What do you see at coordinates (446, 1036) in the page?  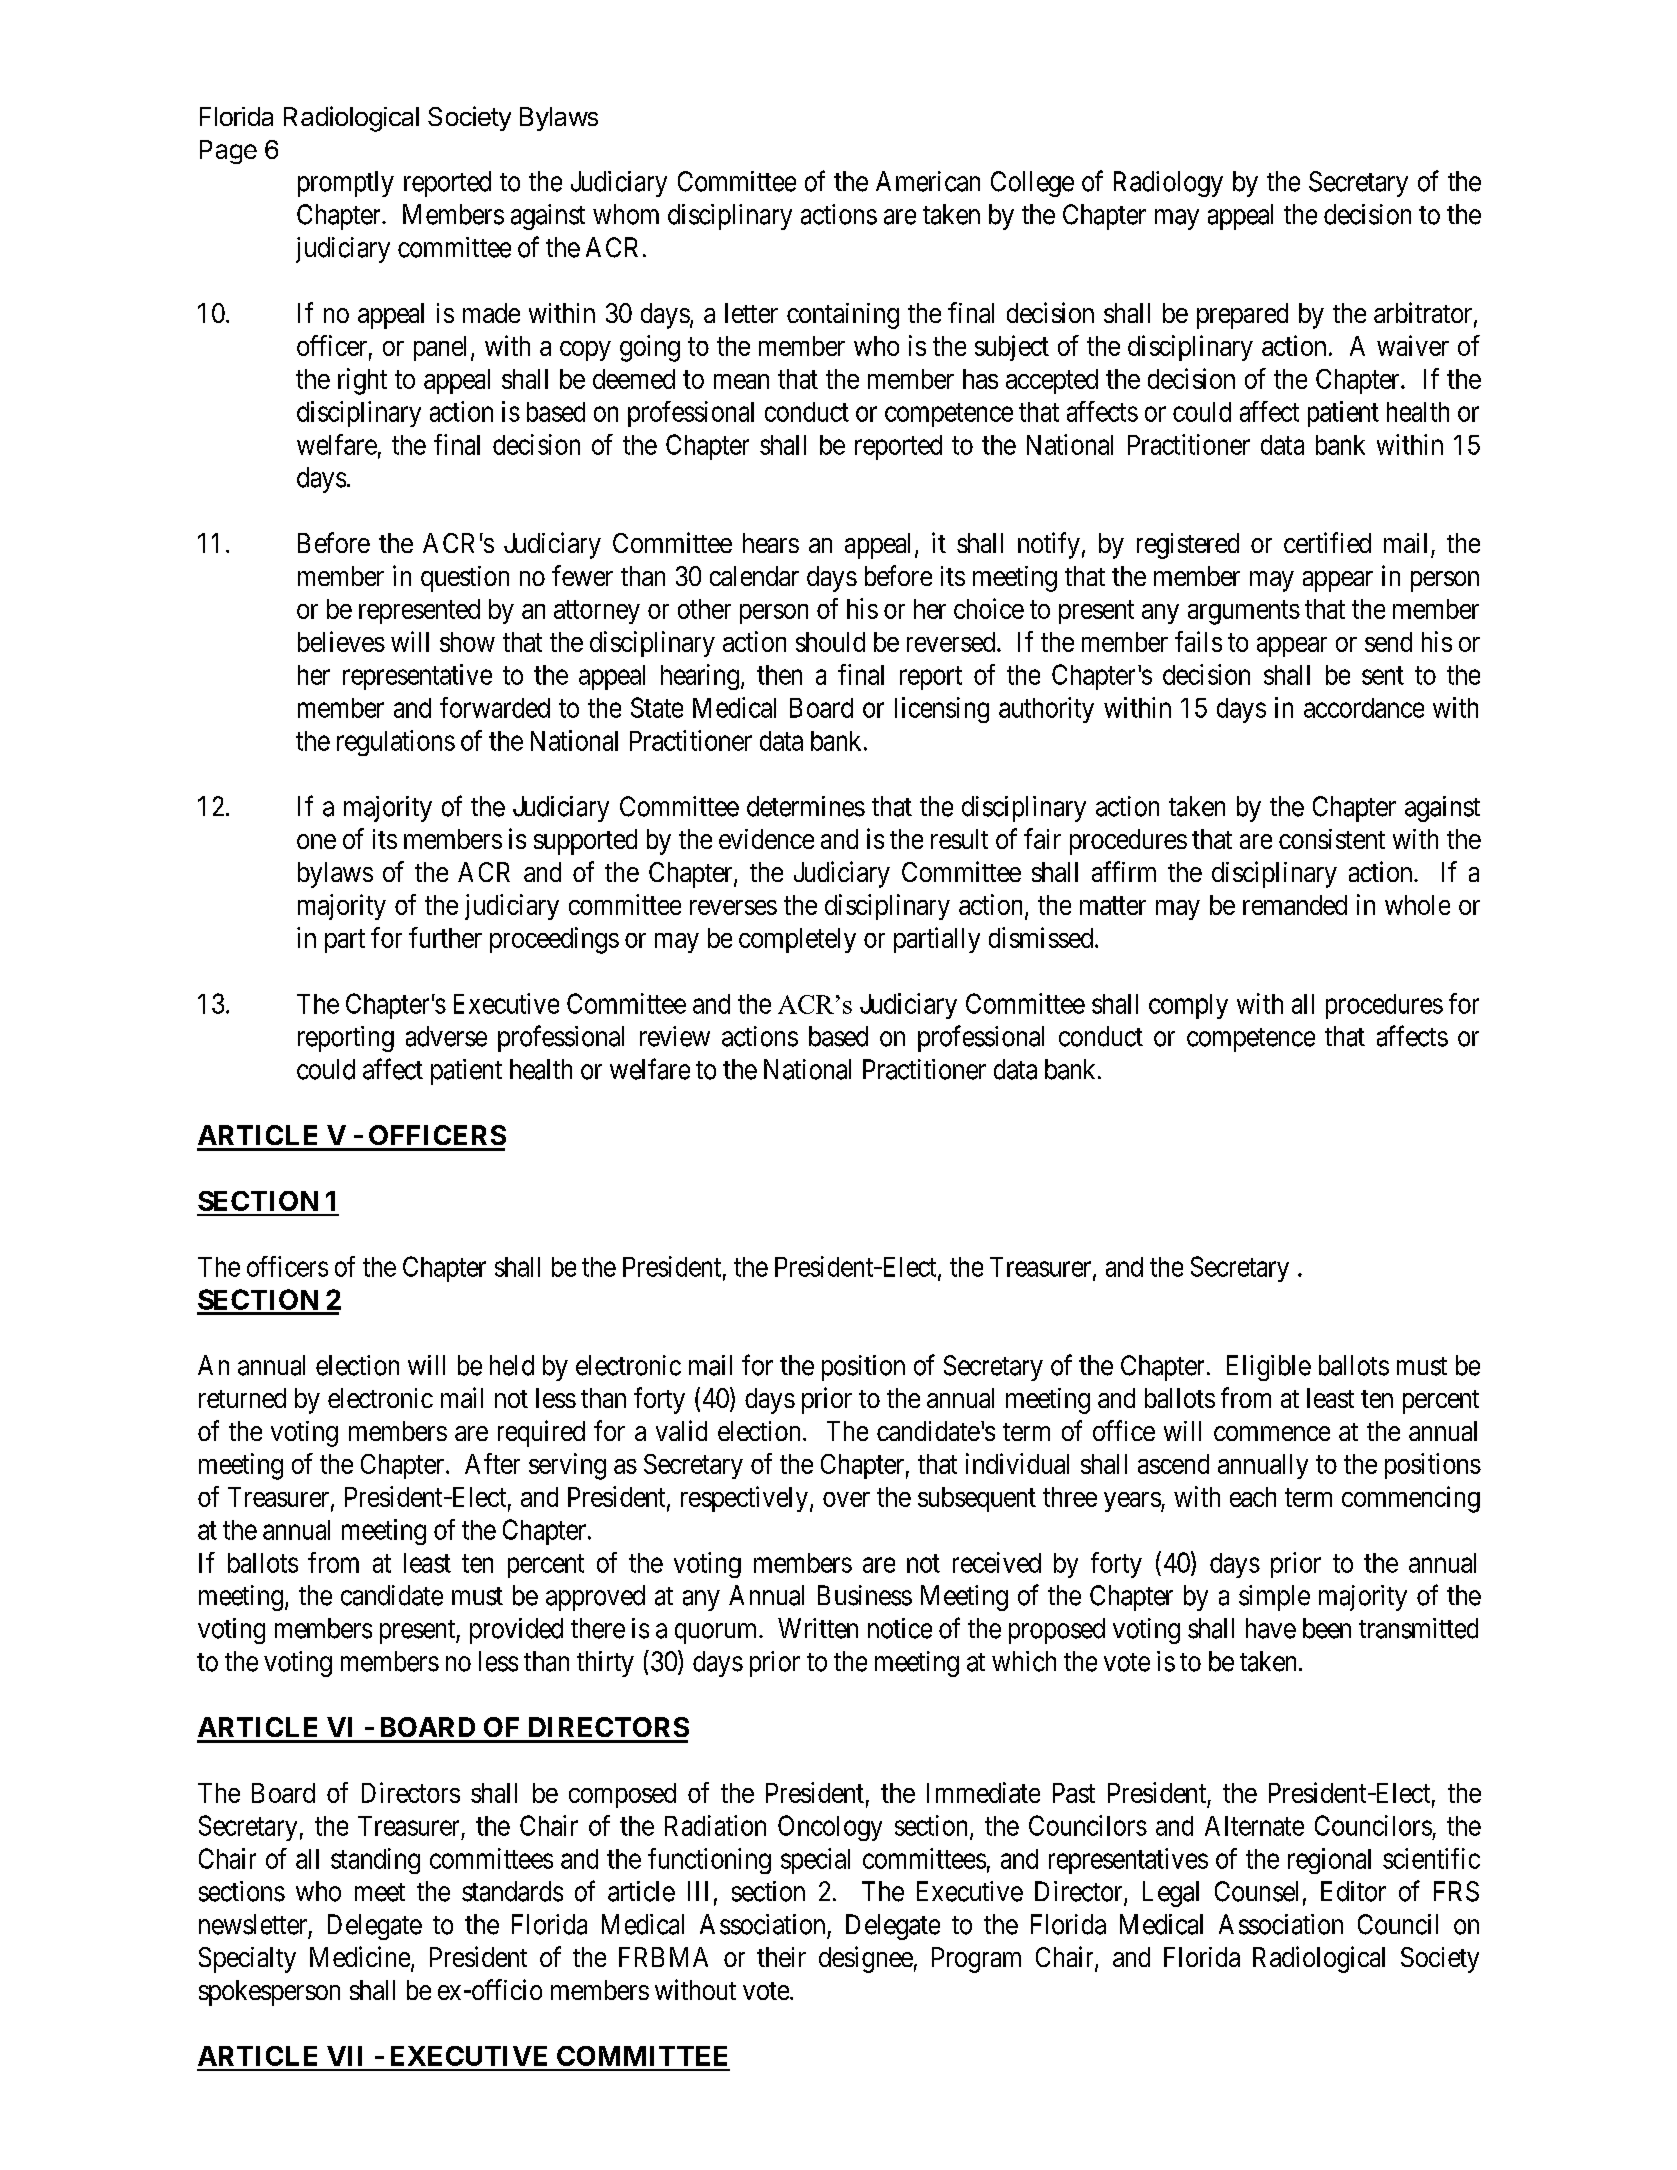 I see `adverse` at bounding box center [446, 1036].
